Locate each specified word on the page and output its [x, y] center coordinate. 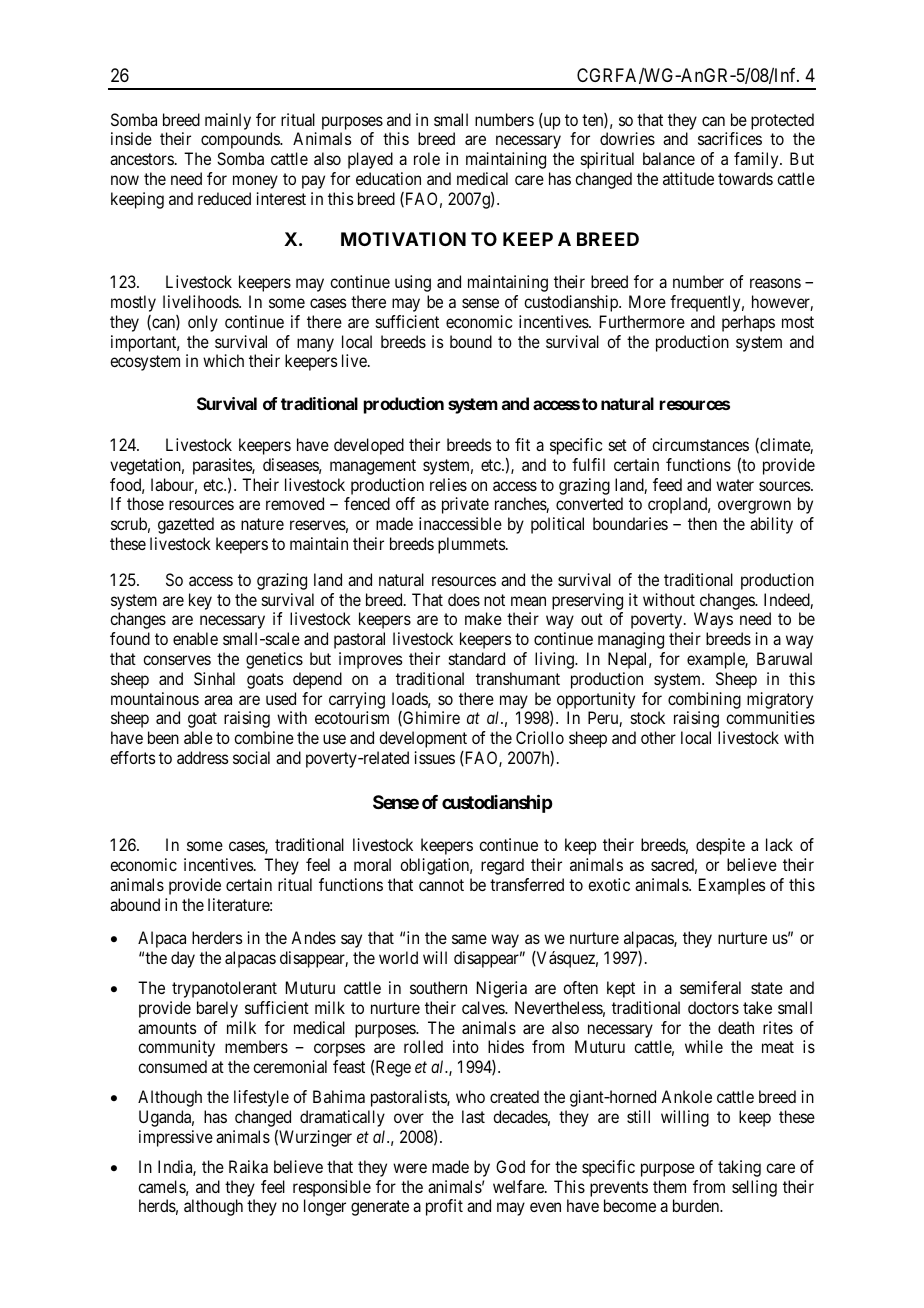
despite [720, 846]
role [427, 158]
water [735, 485]
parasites [223, 466]
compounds [241, 140]
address [202, 757]
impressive [176, 1138]
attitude [688, 178]
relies [448, 484]
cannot [441, 885]
